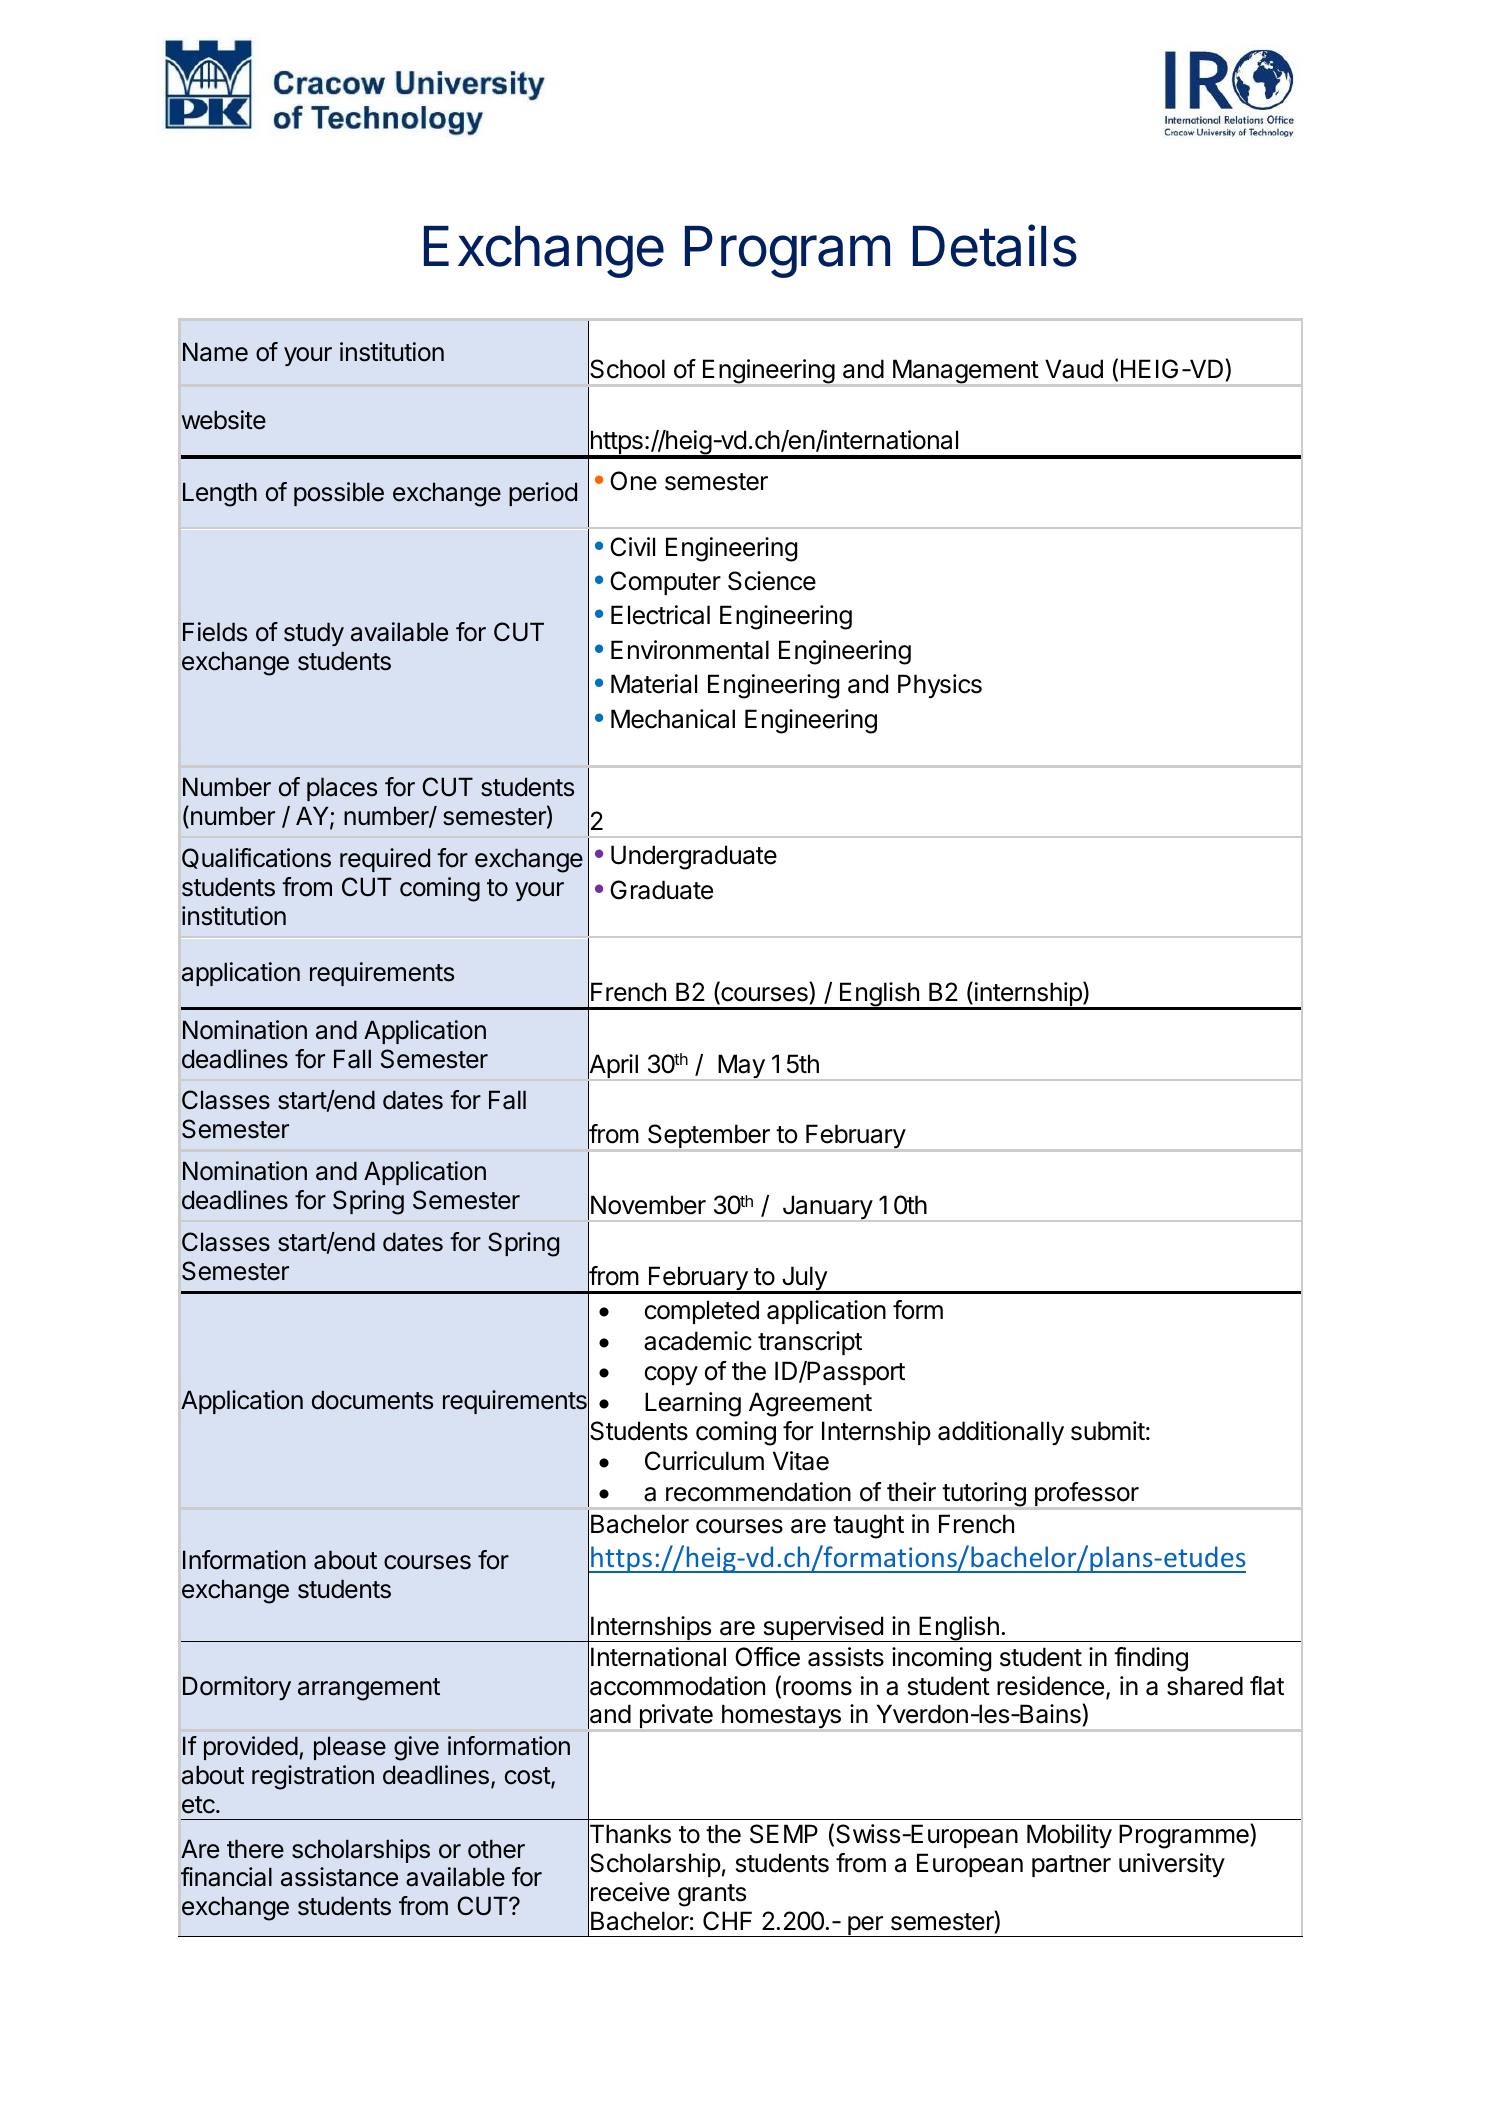  I want to click on professor, so click(1086, 1495).
